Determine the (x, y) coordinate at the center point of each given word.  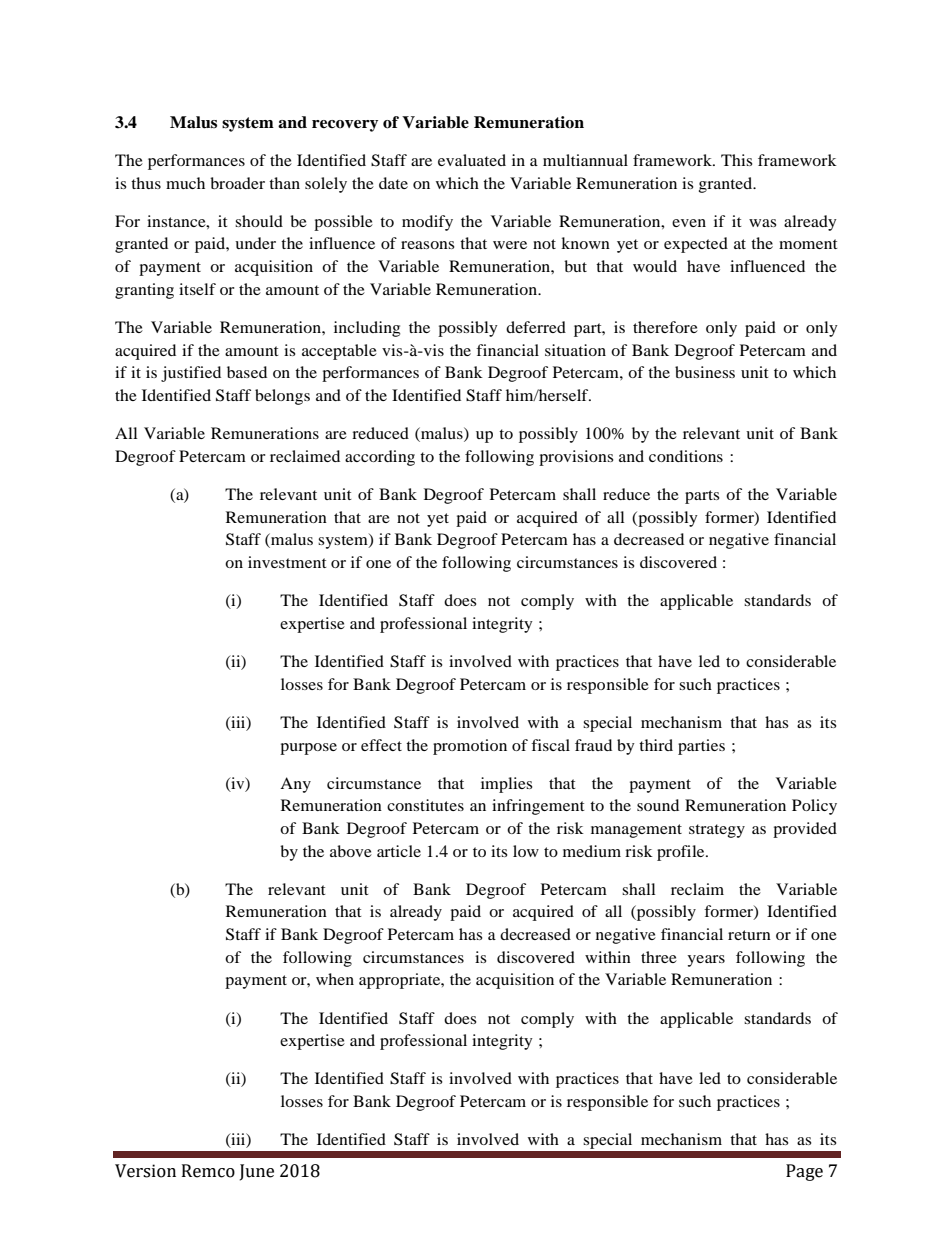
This (736, 160)
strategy (717, 831)
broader (237, 183)
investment (287, 562)
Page (804, 1172)
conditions (686, 456)
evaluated (472, 160)
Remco (208, 1171)
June (257, 1172)
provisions (576, 458)
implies (506, 785)
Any (295, 785)
